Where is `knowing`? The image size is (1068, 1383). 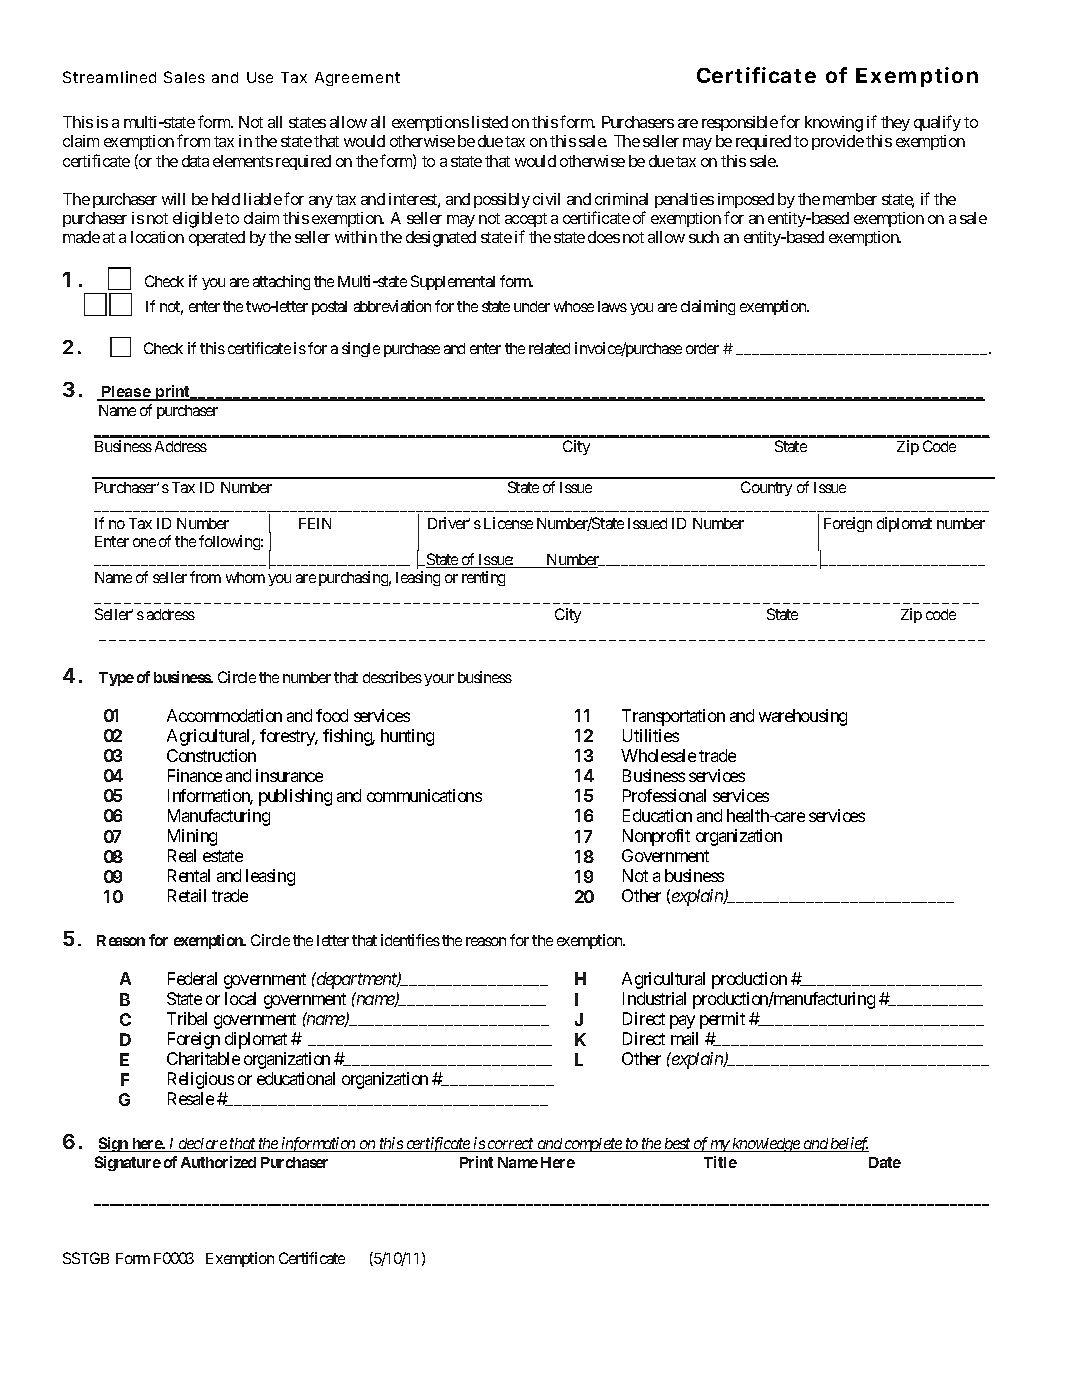 knowing is located at coordinates (834, 124).
